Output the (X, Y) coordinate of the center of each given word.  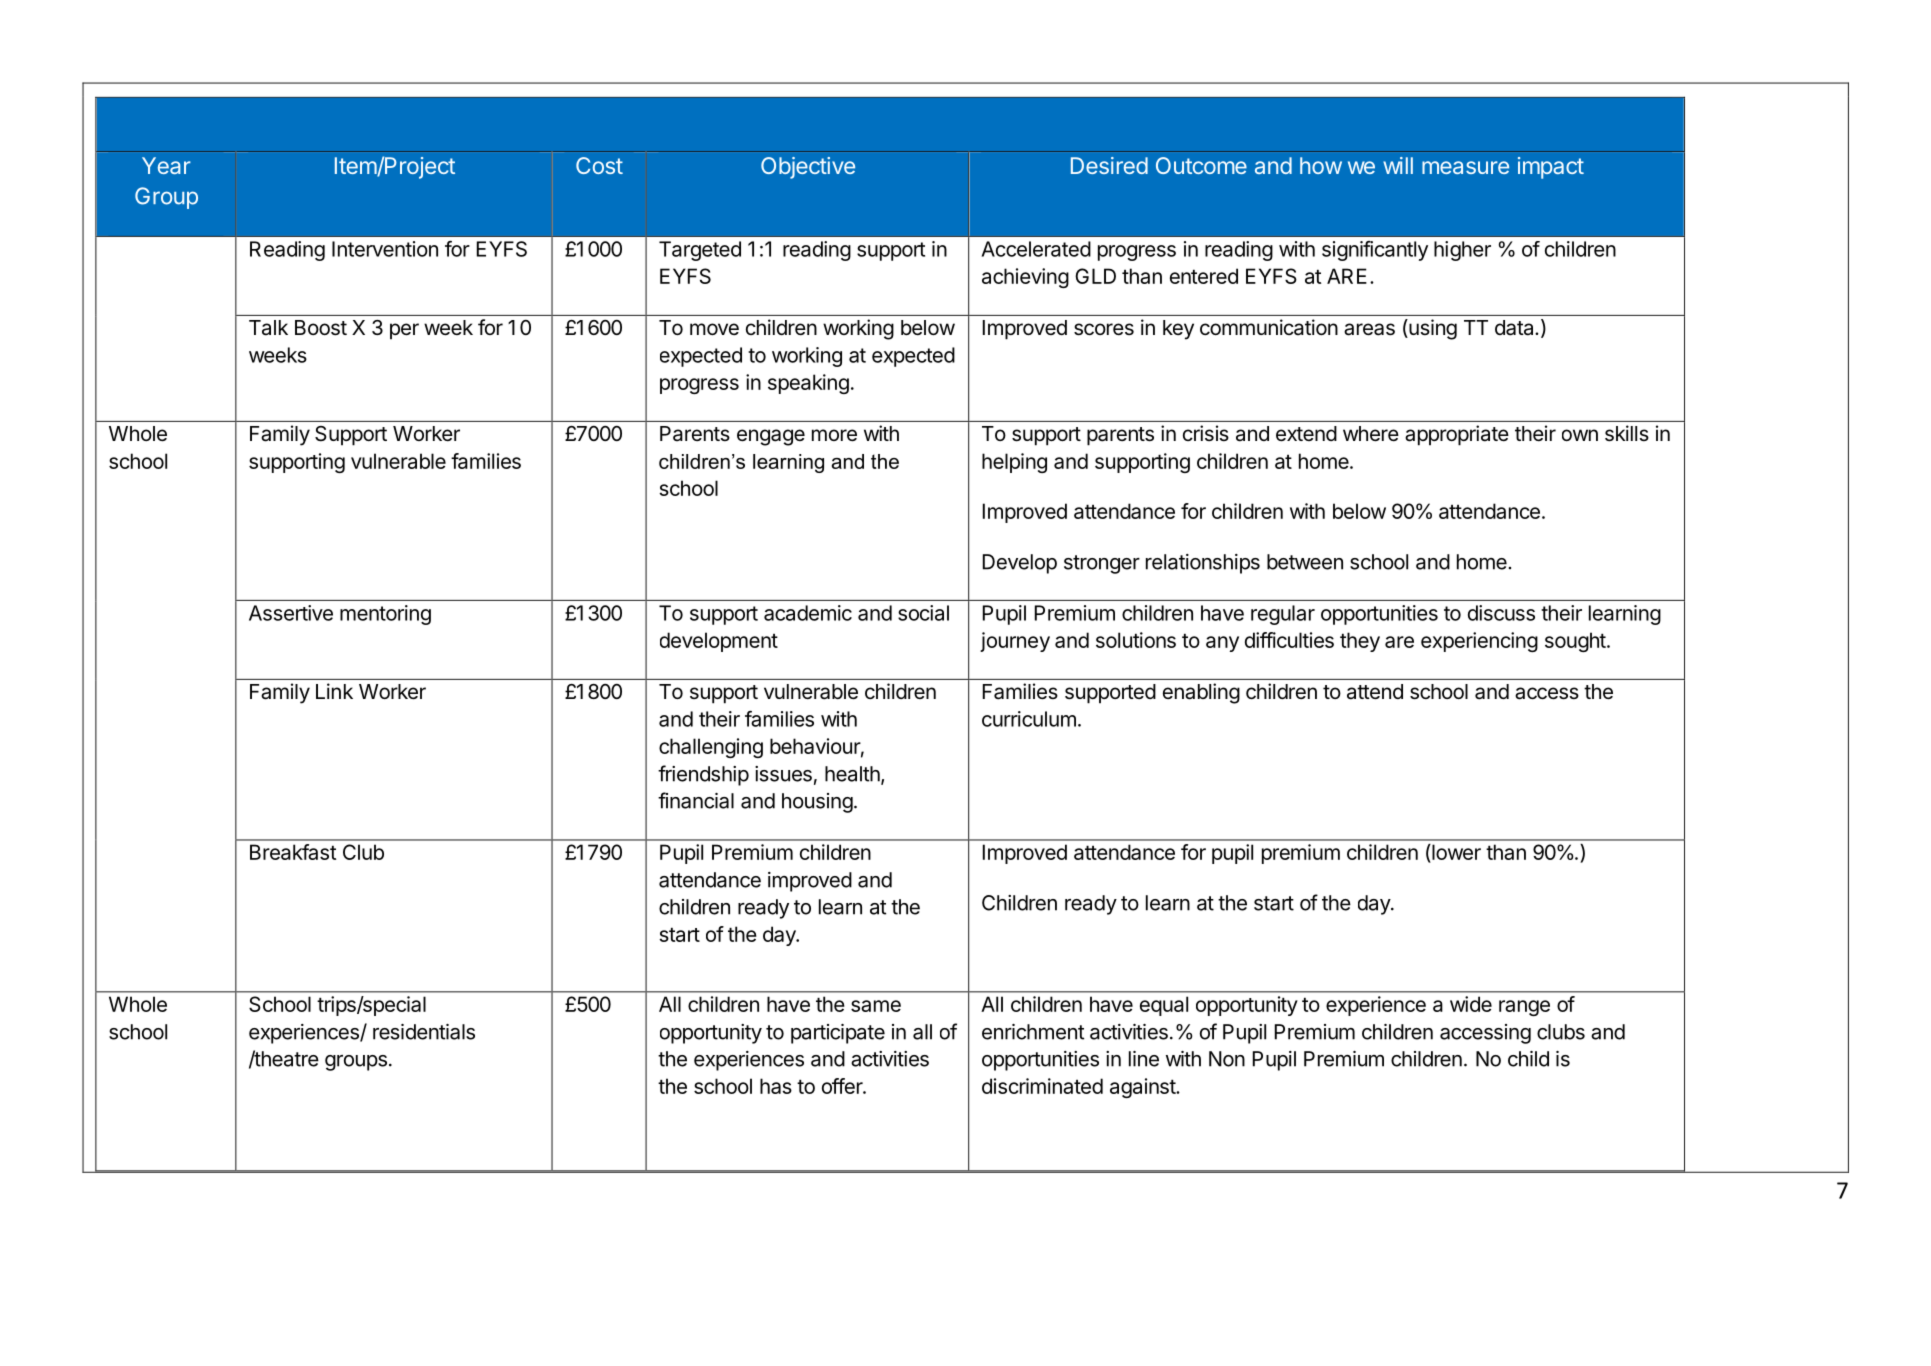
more (834, 435)
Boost (321, 328)
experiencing (1479, 642)
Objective (808, 168)
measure (1465, 167)
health (853, 775)
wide (1471, 1004)
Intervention (385, 249)
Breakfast (293, 852)
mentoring (385, 615)
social (923, 613)
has (776, 1086)
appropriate (1457, 435)
